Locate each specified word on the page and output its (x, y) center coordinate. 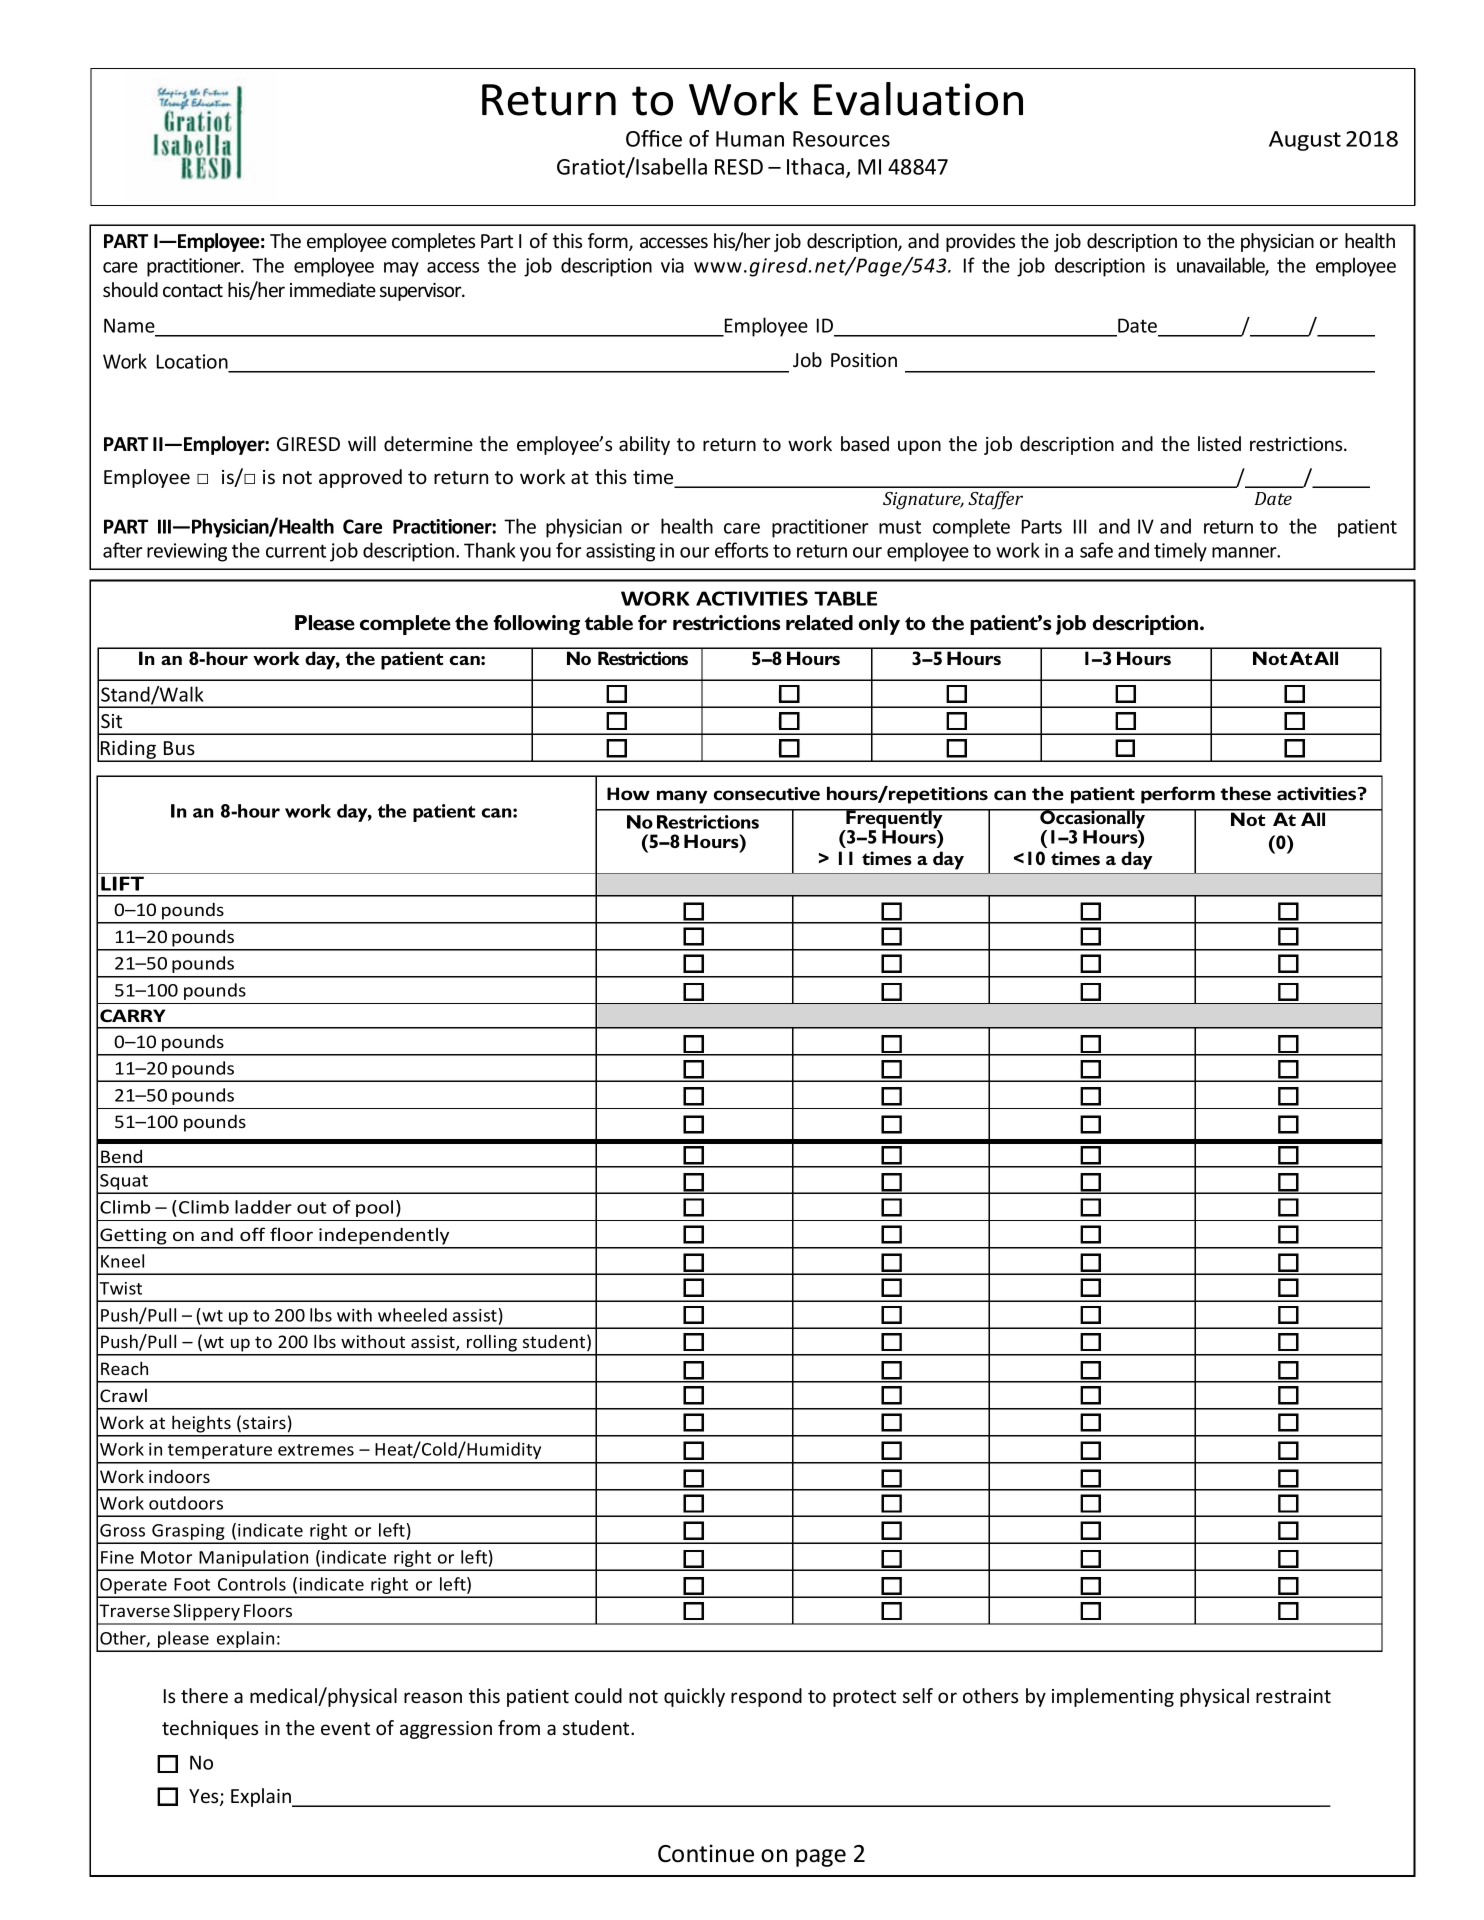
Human (750, 139)
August (1305, 141)
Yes (205, 1797)
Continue (706, 1853)
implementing (1113, 1697)
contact (193, 290)
